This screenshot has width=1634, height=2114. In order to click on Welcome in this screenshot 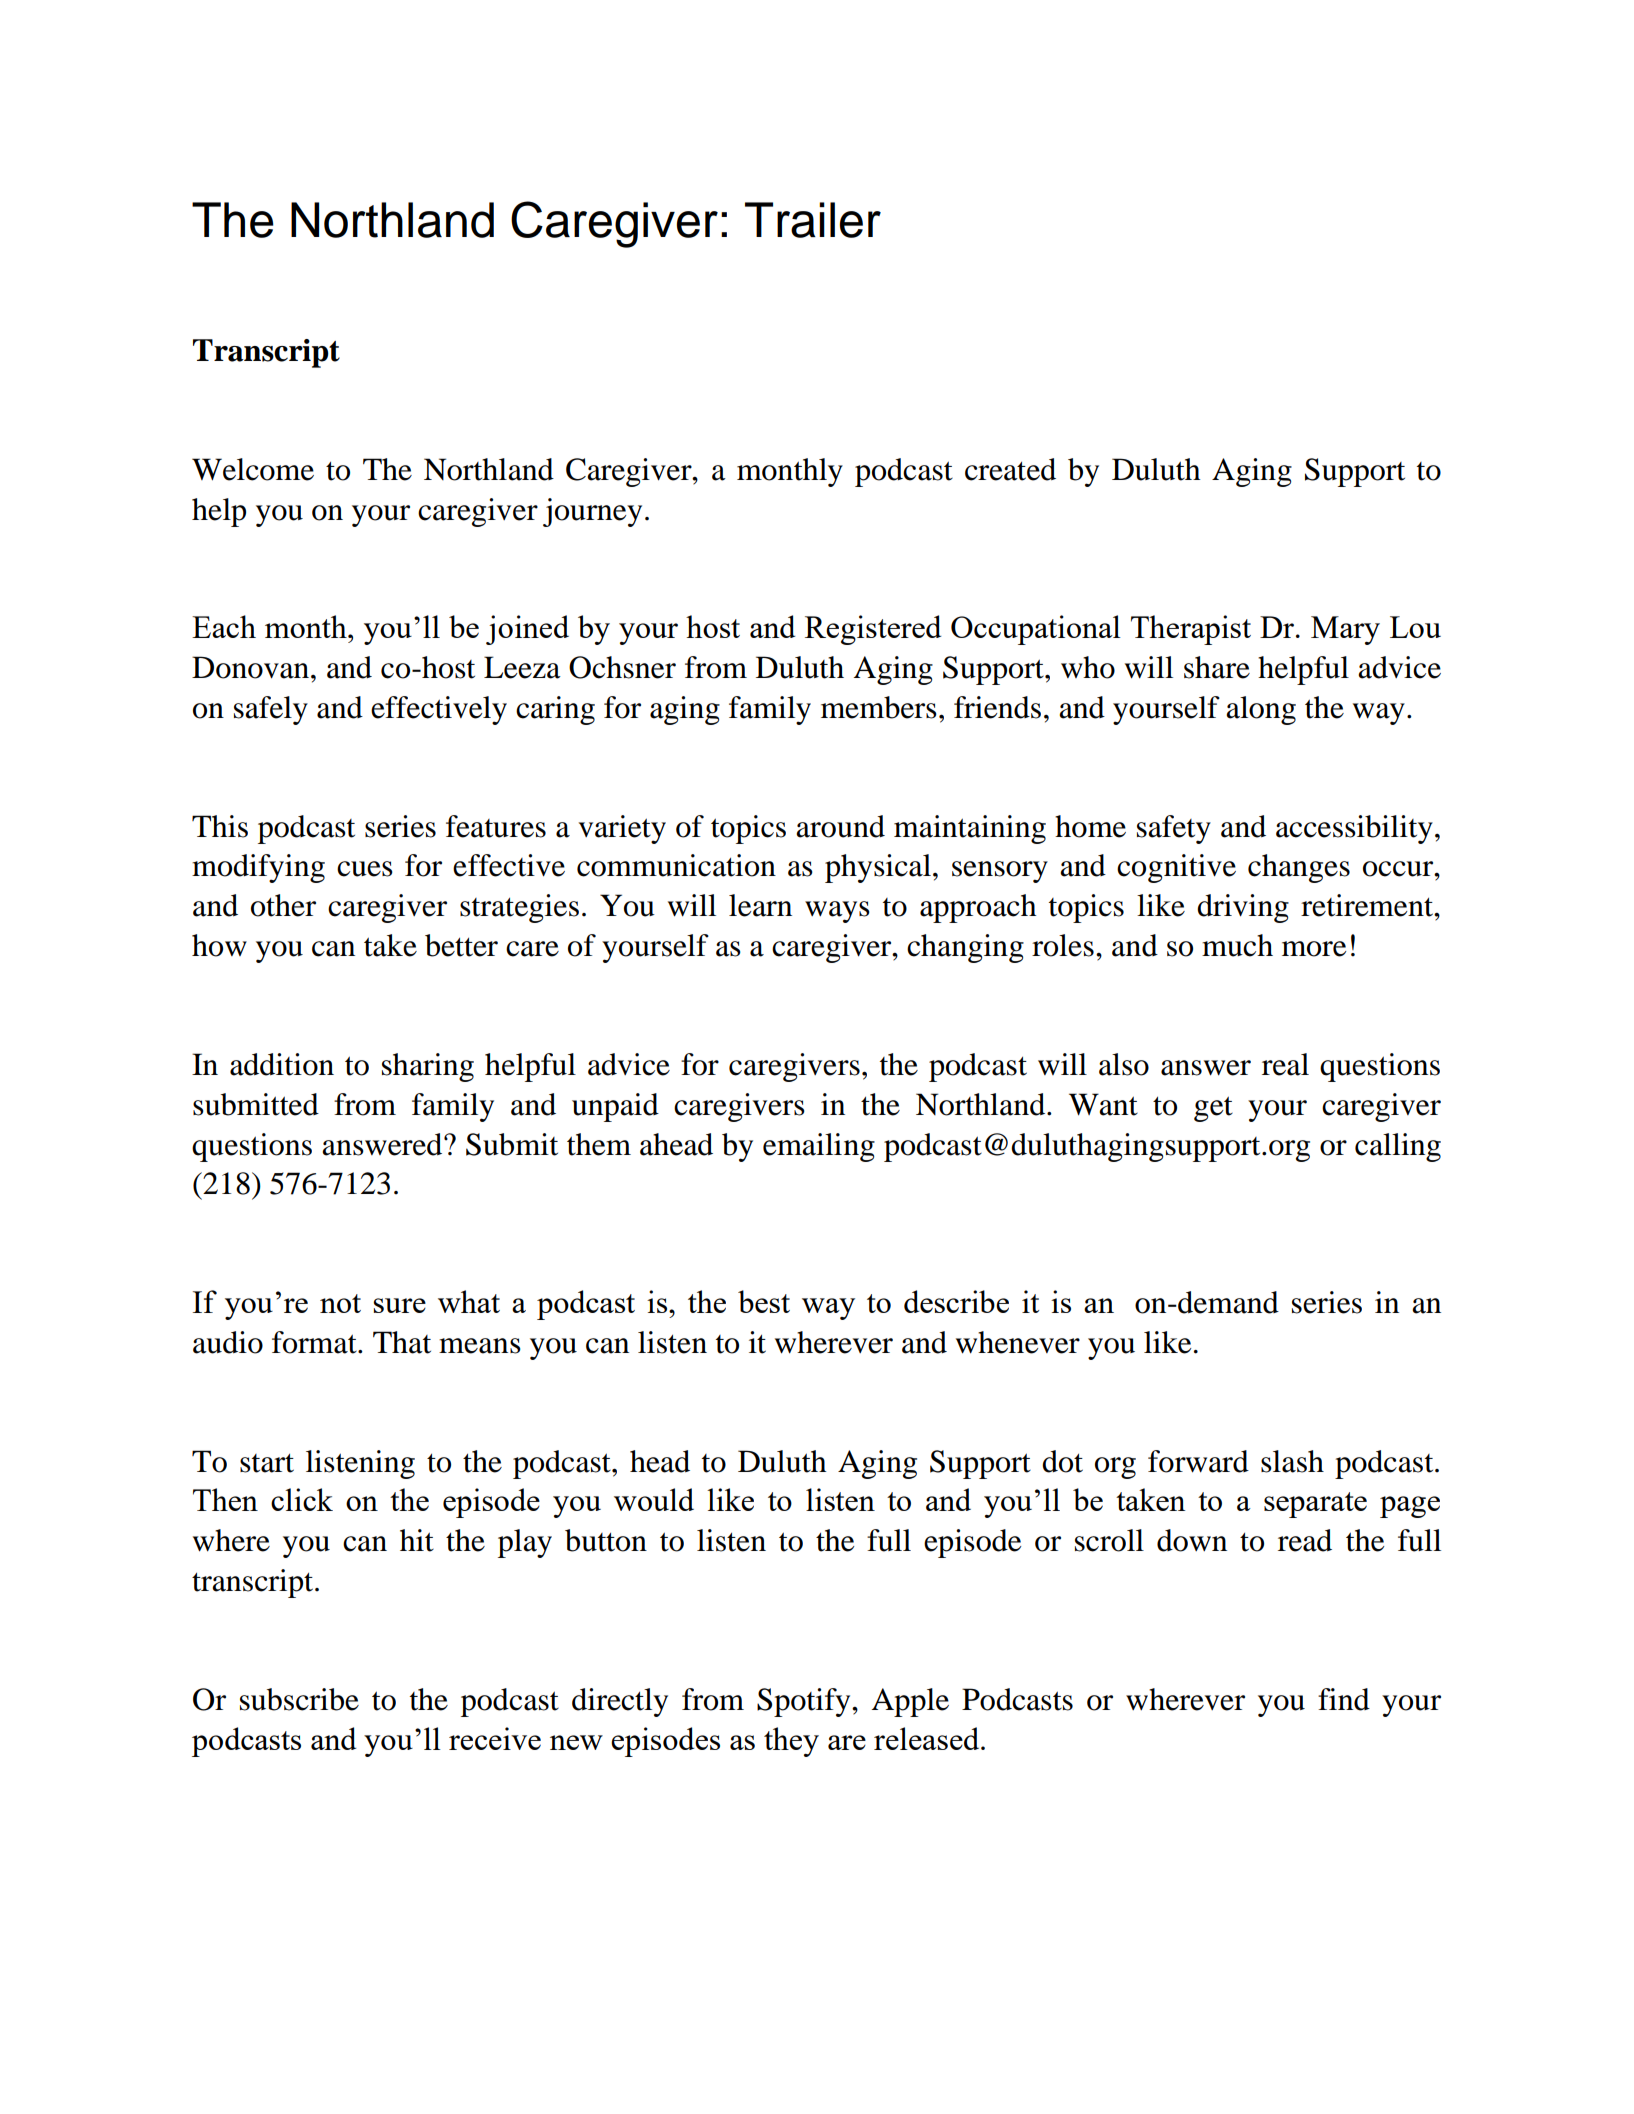, I will do `click(253, 469)`.
